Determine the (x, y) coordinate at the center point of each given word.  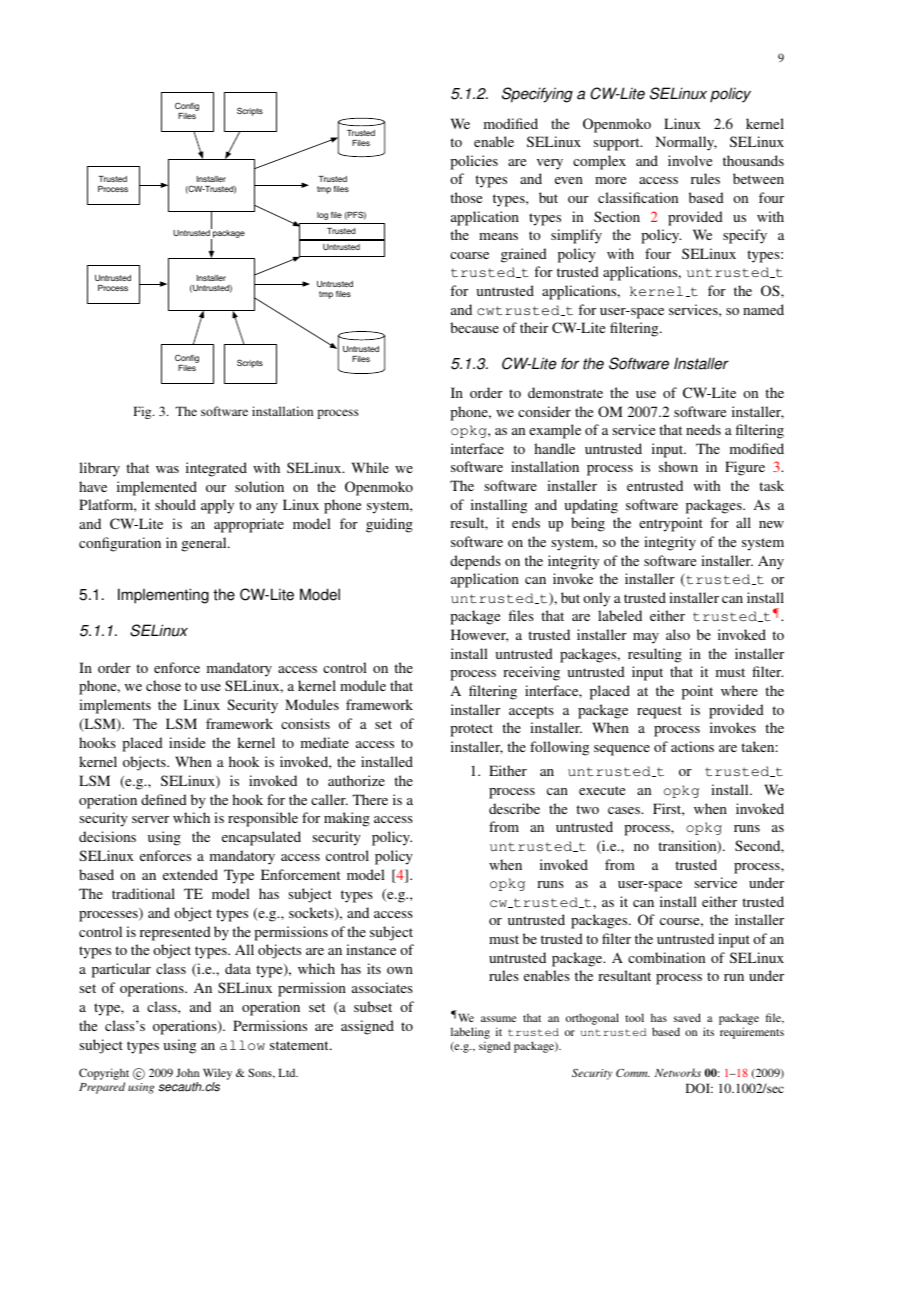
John (187, 1072)
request (659, 712)
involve (690, 160)
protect (471, 730)
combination (666, 957)
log (322, 216)
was (167, 469)
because (474, 327)
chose (163, 685)
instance (371, 949)
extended (190, 874)
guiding (389, 525)
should (175, 504)
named (763, 309)
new (771, 524)
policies (474, 162)
